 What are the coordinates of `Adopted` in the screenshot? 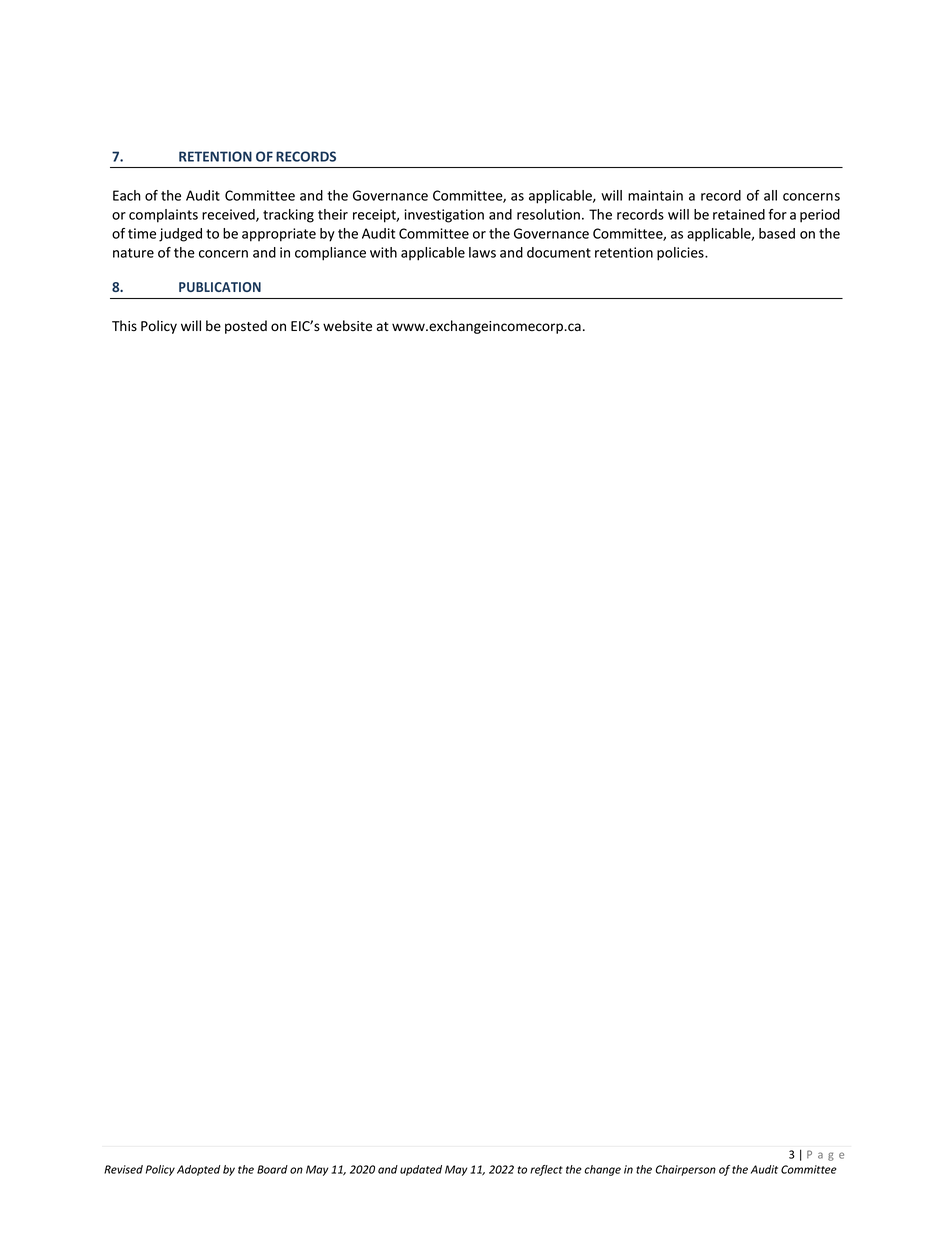 It's located at (199, 1170).
